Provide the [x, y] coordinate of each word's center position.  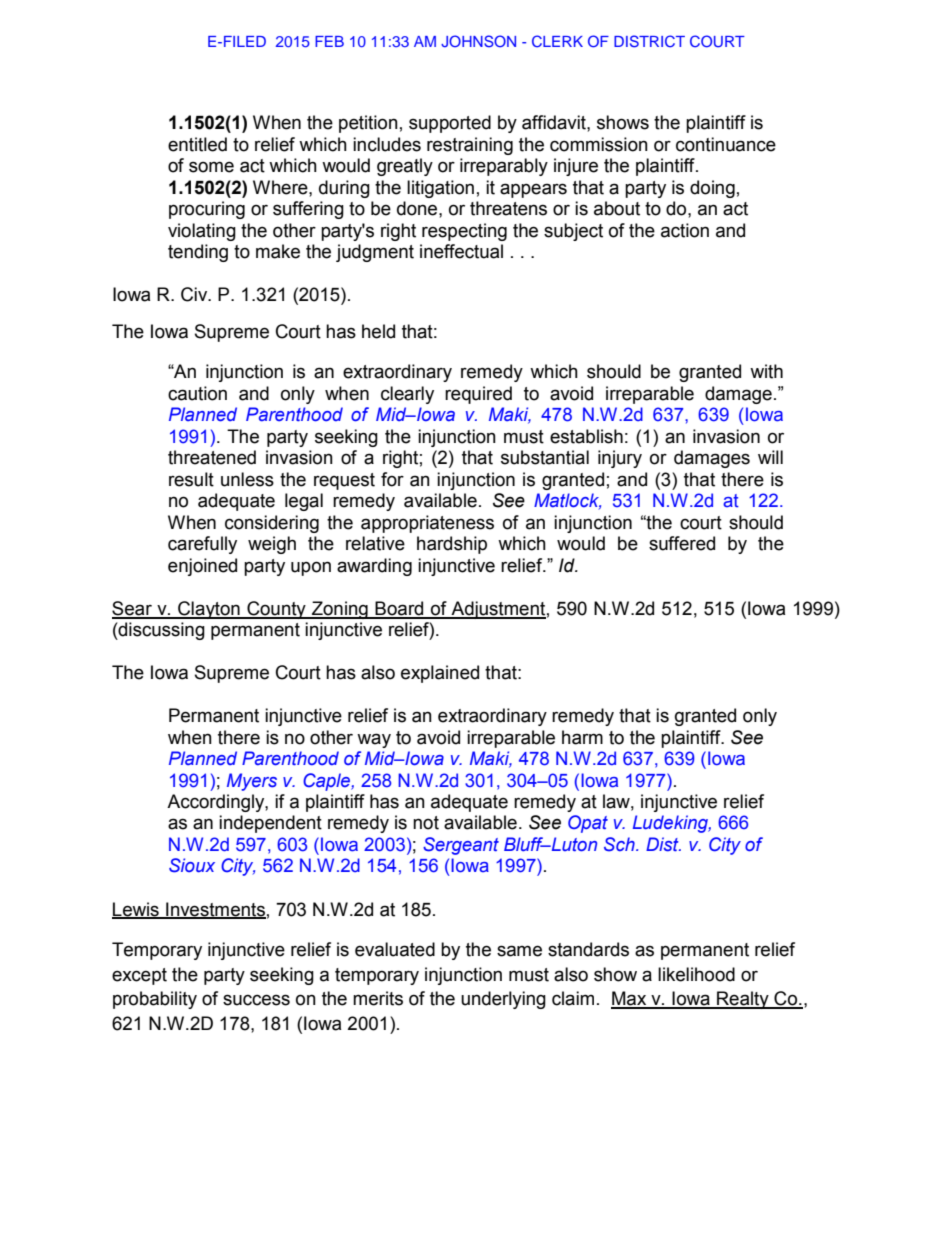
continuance [726, 144]
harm [582, 737]
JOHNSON [478, 41]
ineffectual [461, 251]
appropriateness [427, 524]
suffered [682, 543]
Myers [252, 782]
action [685, 230]
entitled [197, 144]
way [374, 740]
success [256, 1000]
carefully [202, 545]
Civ [195, 294]
